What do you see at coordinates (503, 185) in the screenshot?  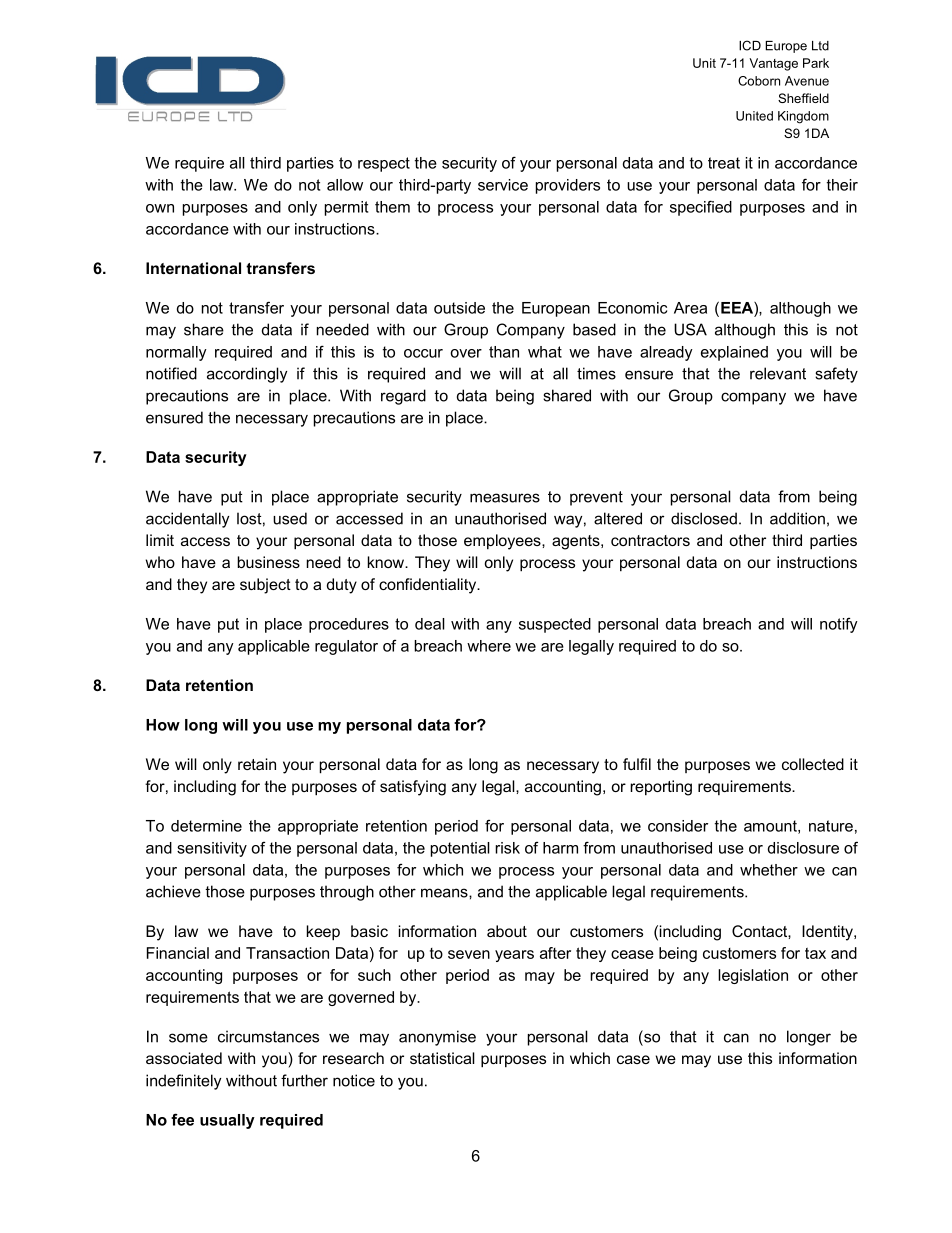 I see `service` at bounding box center [503, 185].
